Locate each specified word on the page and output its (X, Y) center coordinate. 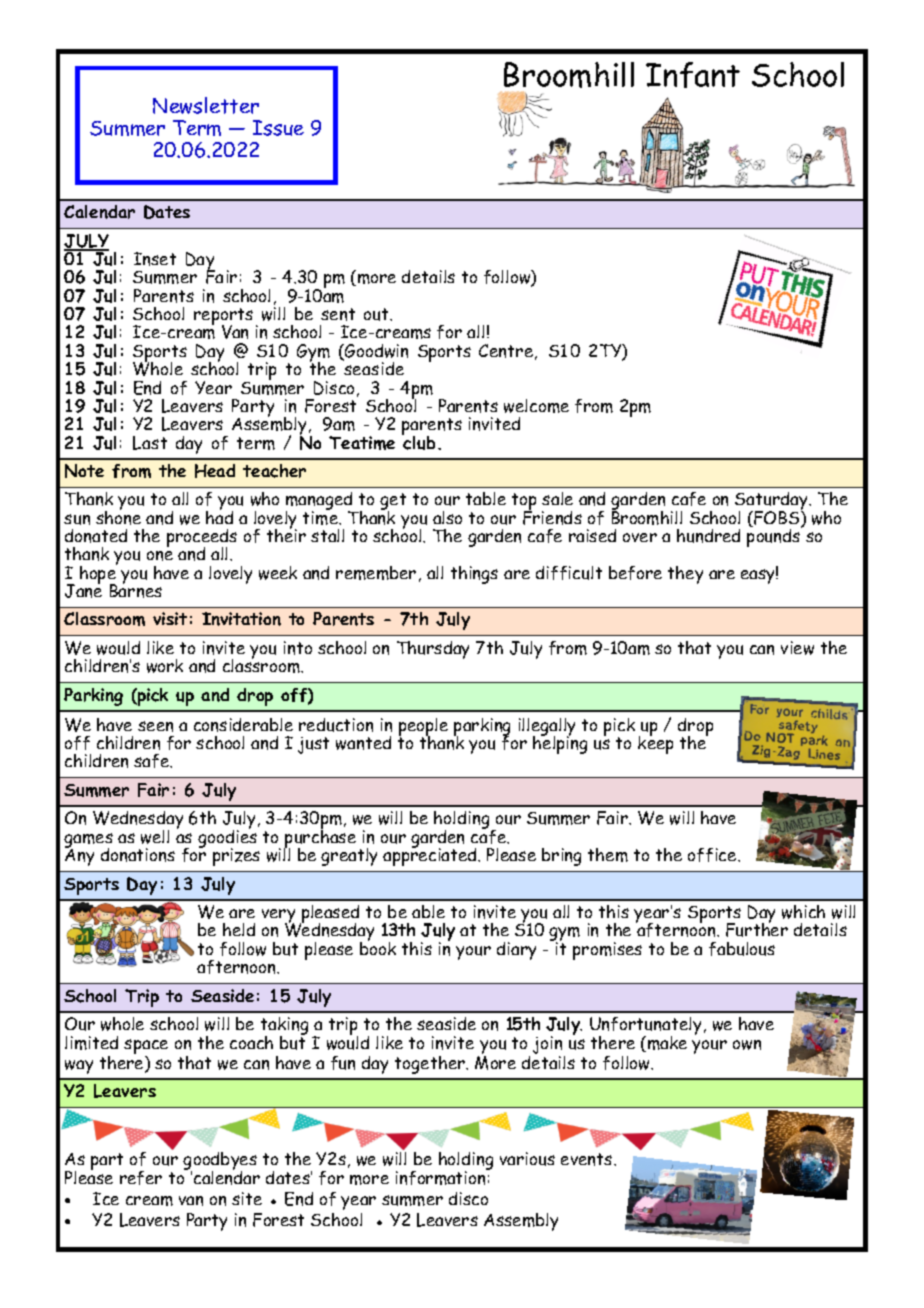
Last (150, 443)
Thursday (433, 650)
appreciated (431, 856)
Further (757, 929)
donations (138, 855)
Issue (278, 128)
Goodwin (375, 352)
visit (170, 618)
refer (141, 1178)
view (797, 648)
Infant (693, 75)
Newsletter (206, 105)
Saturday (773, 502)
